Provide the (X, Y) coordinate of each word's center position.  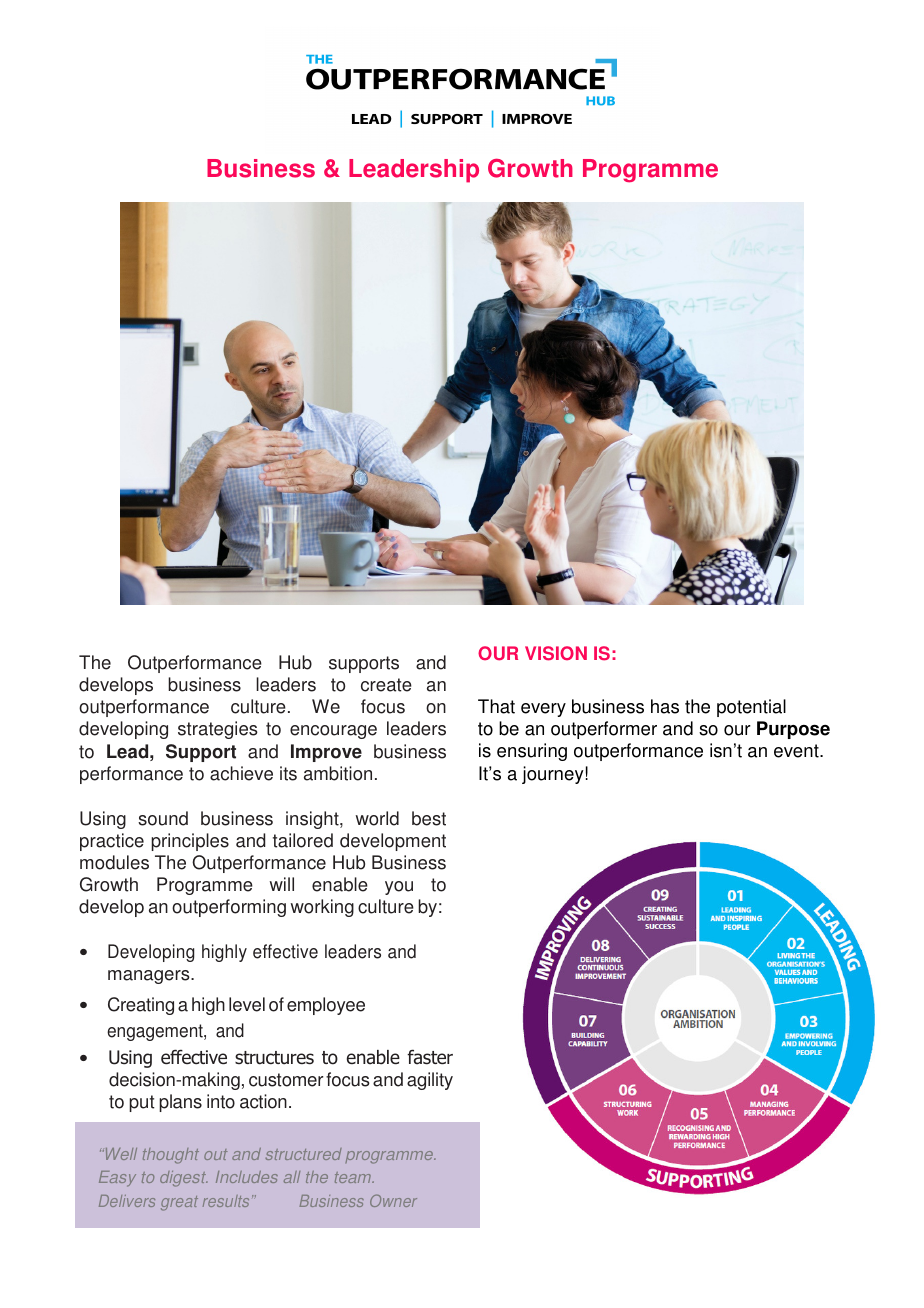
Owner (393, 1200)
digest (184, 1179)
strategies (218, 730)
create (386, 685)
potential (751, 708)
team (354, 1177)
